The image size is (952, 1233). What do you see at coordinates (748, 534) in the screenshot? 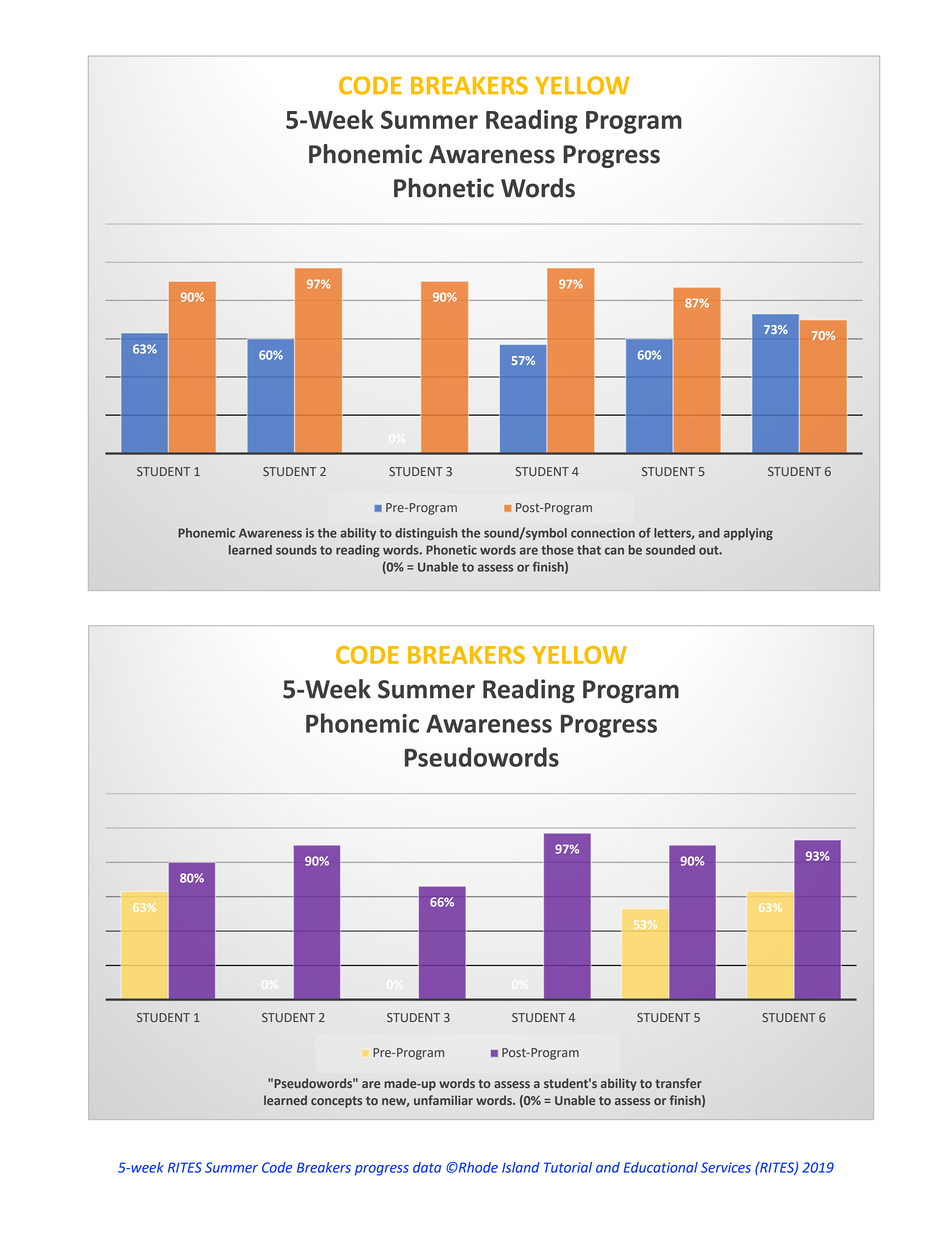
I see `applying` at bounding box center [748, 534].
